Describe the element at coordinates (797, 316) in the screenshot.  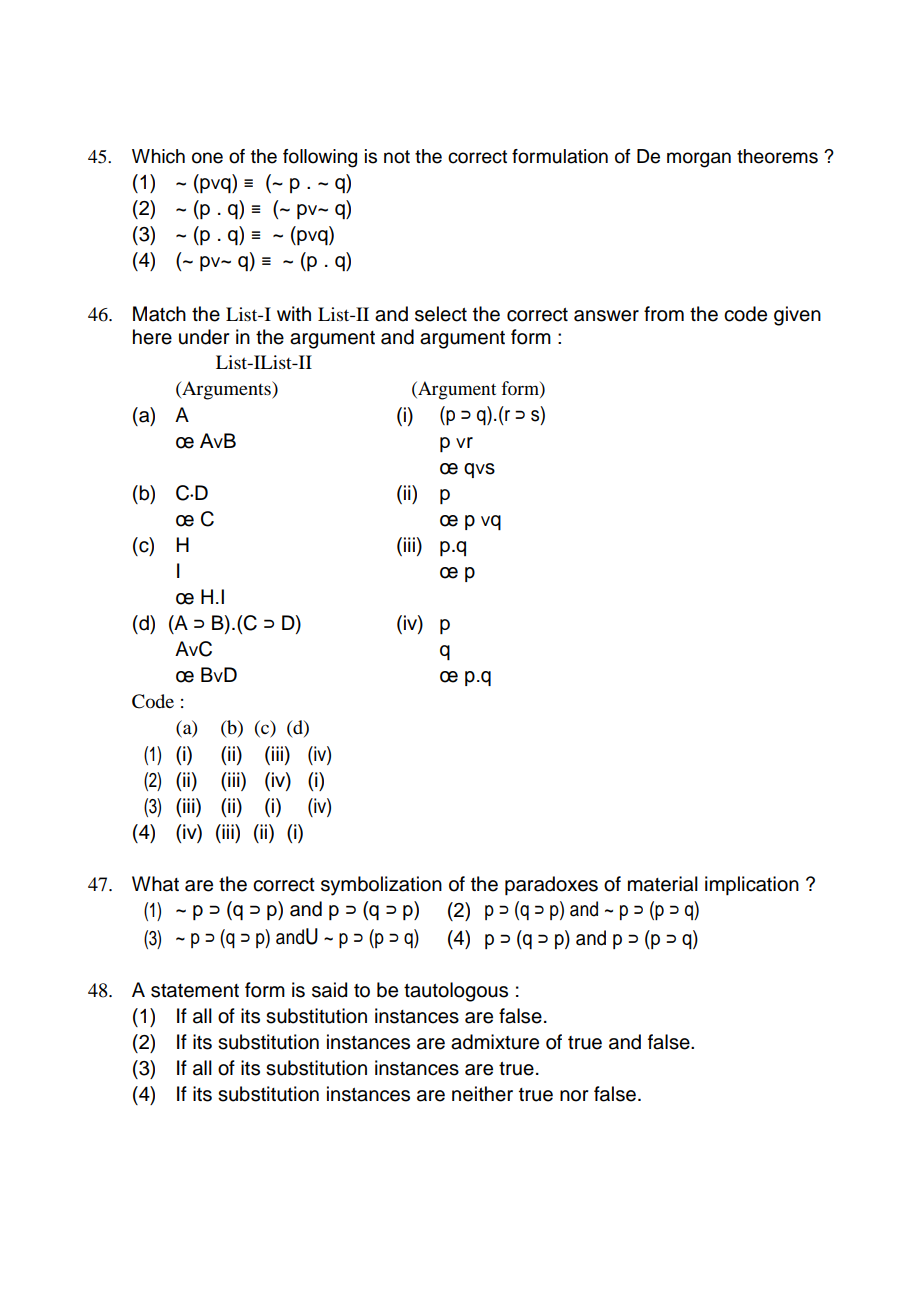
I see `given` at that location.
